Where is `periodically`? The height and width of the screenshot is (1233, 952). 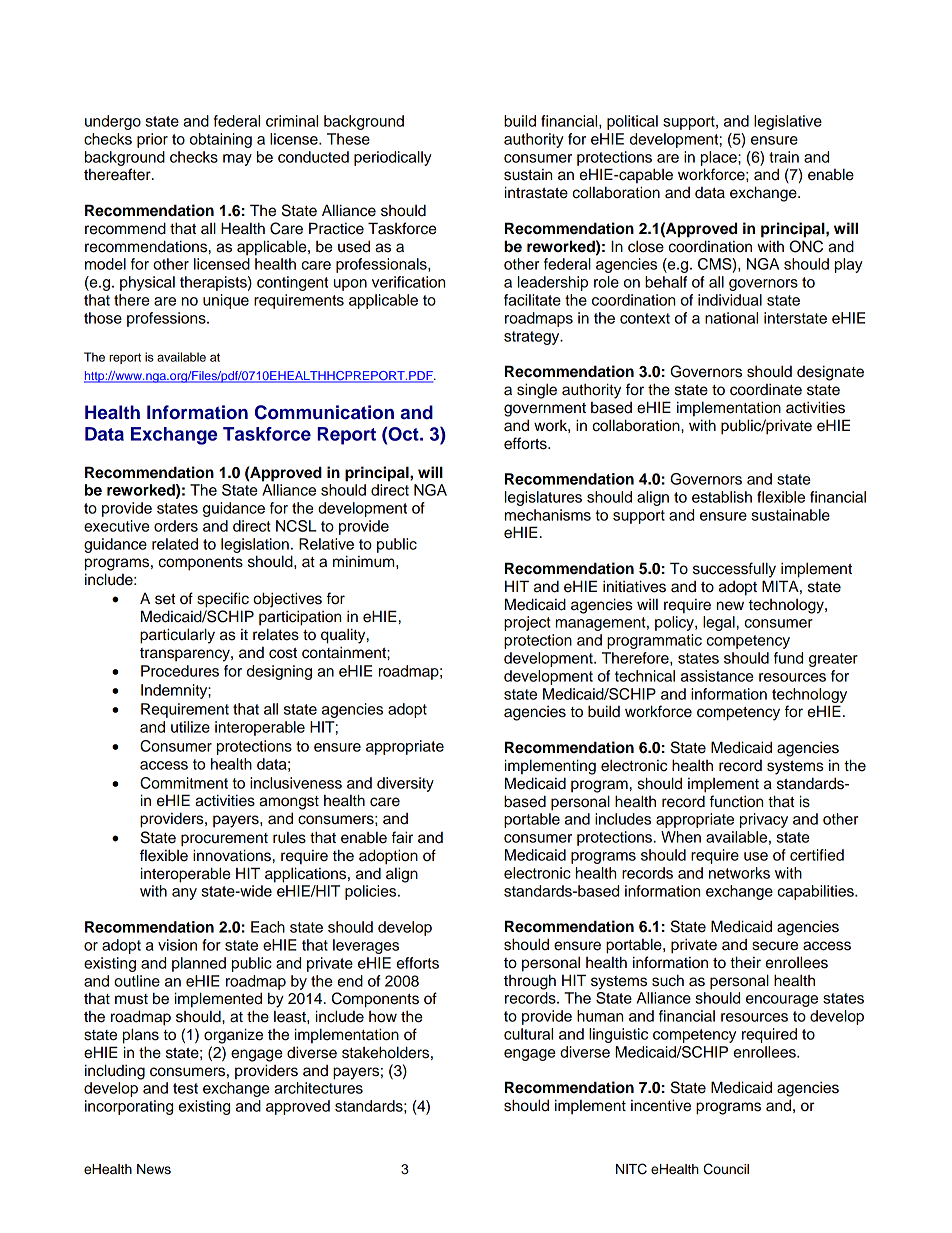 periodically is located at coordinates (393, 158).
